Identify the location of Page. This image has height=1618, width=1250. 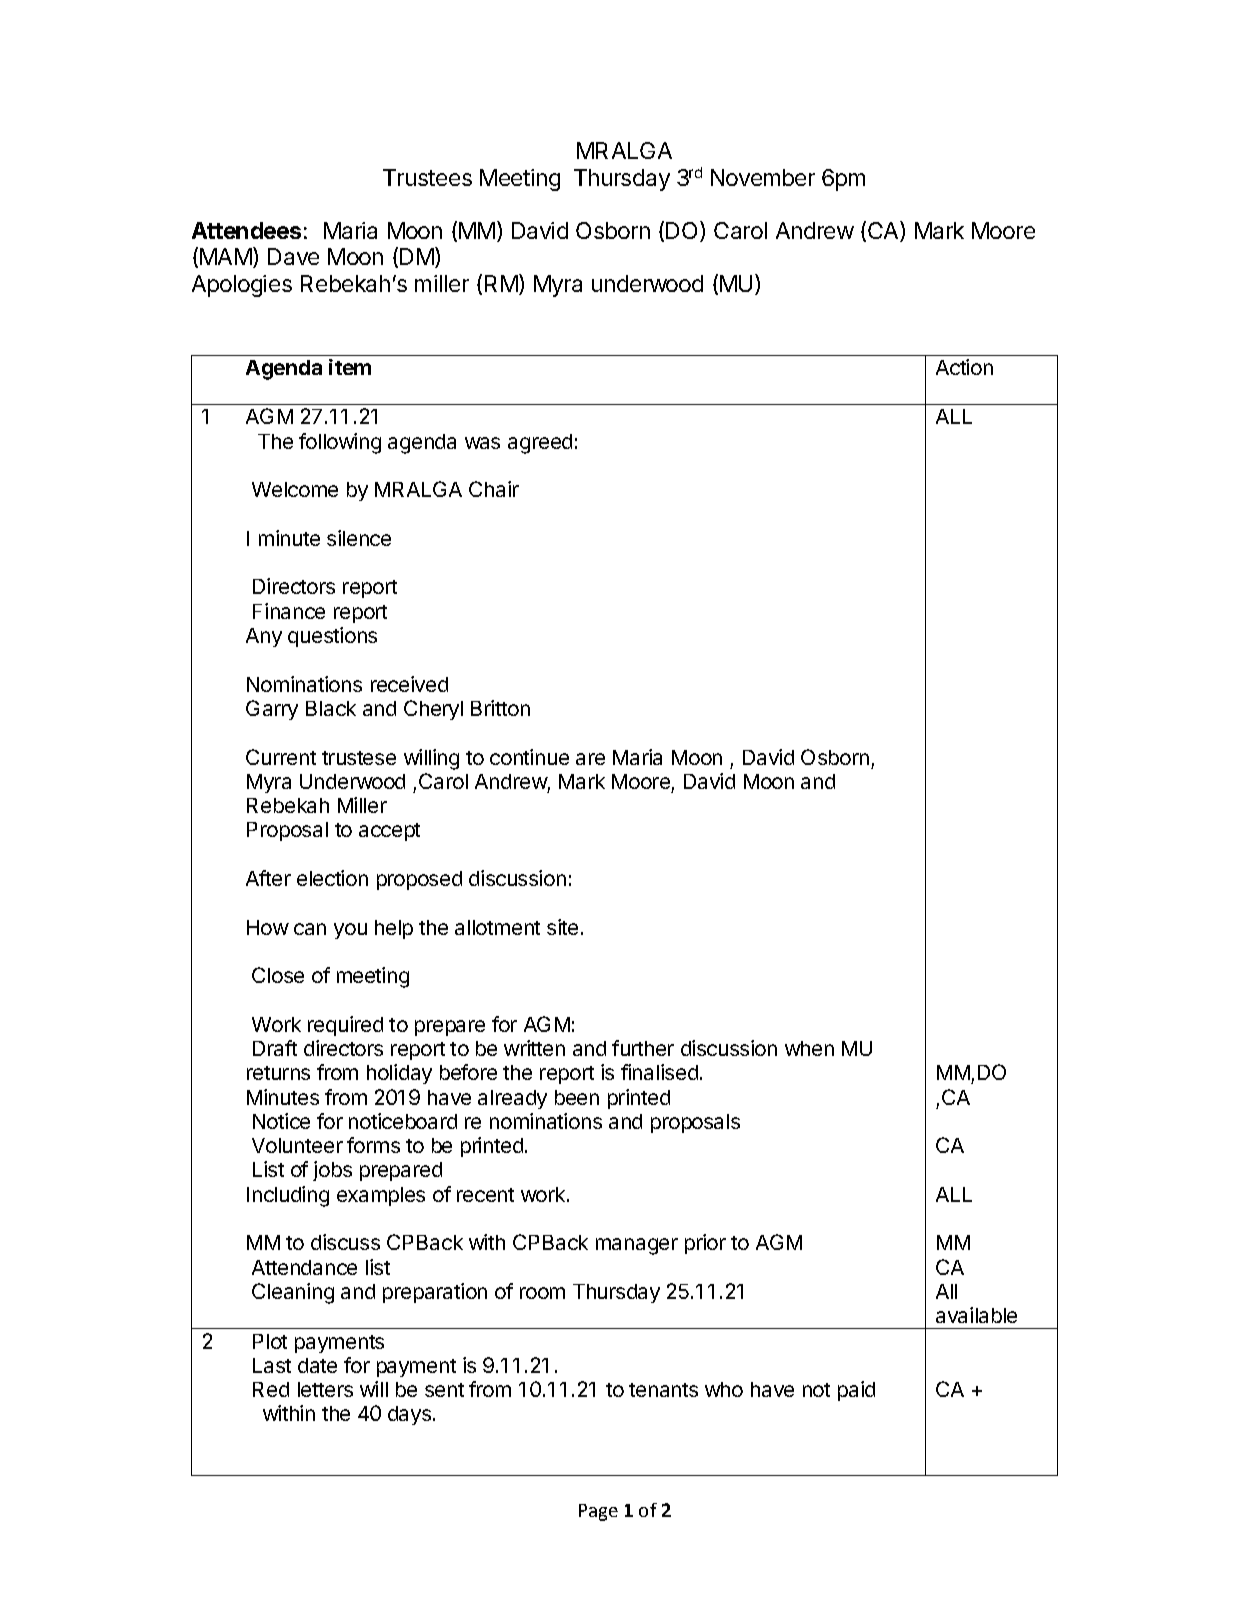
(598, 1512).
